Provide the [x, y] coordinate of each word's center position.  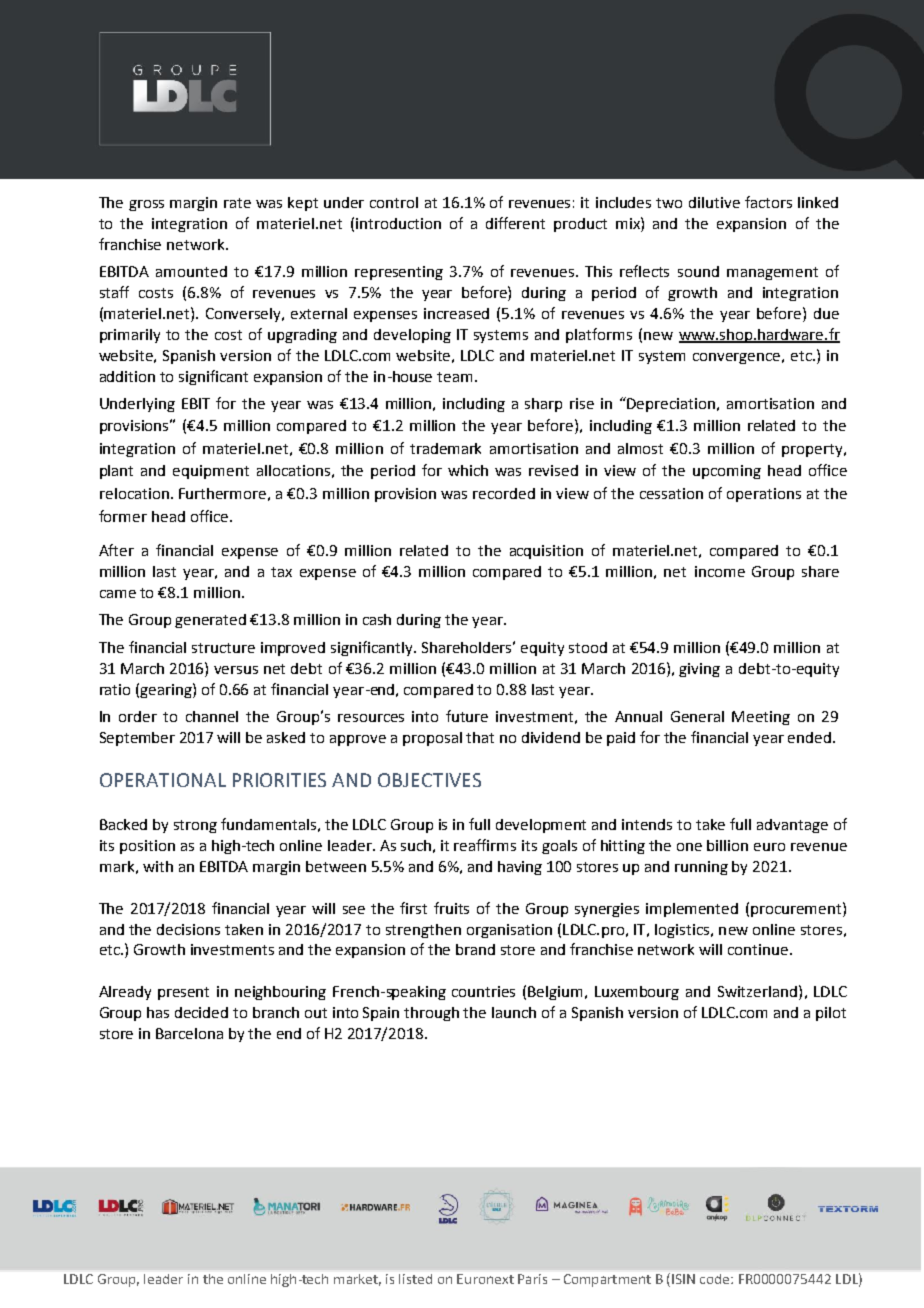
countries [483, 991]
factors [768, 202]
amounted [191, 271]
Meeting [761, 718]
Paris [532, 1279]
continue [759, 949]
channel [212, 716]
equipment [211, 472]
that [480, 737]
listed [415, 1279]
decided [201, 1012]
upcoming [727, 472]
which [468, 470]
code [716, 1279]
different [515, 223]
